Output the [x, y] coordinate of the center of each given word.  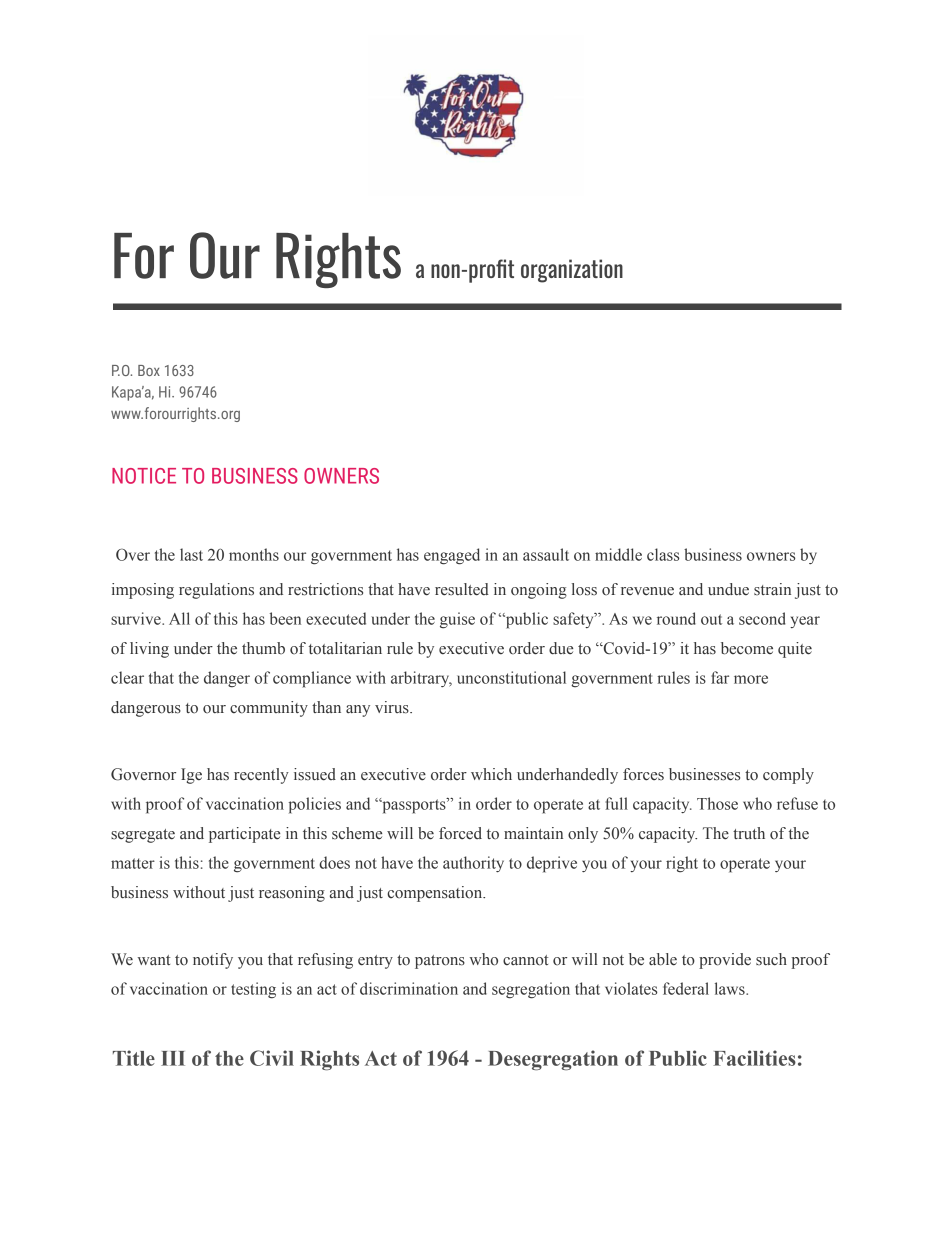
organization [572, 271]
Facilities [754, 1058]
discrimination [409, 988]
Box [149, 370]
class [663, 554]
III [173, 1058]
